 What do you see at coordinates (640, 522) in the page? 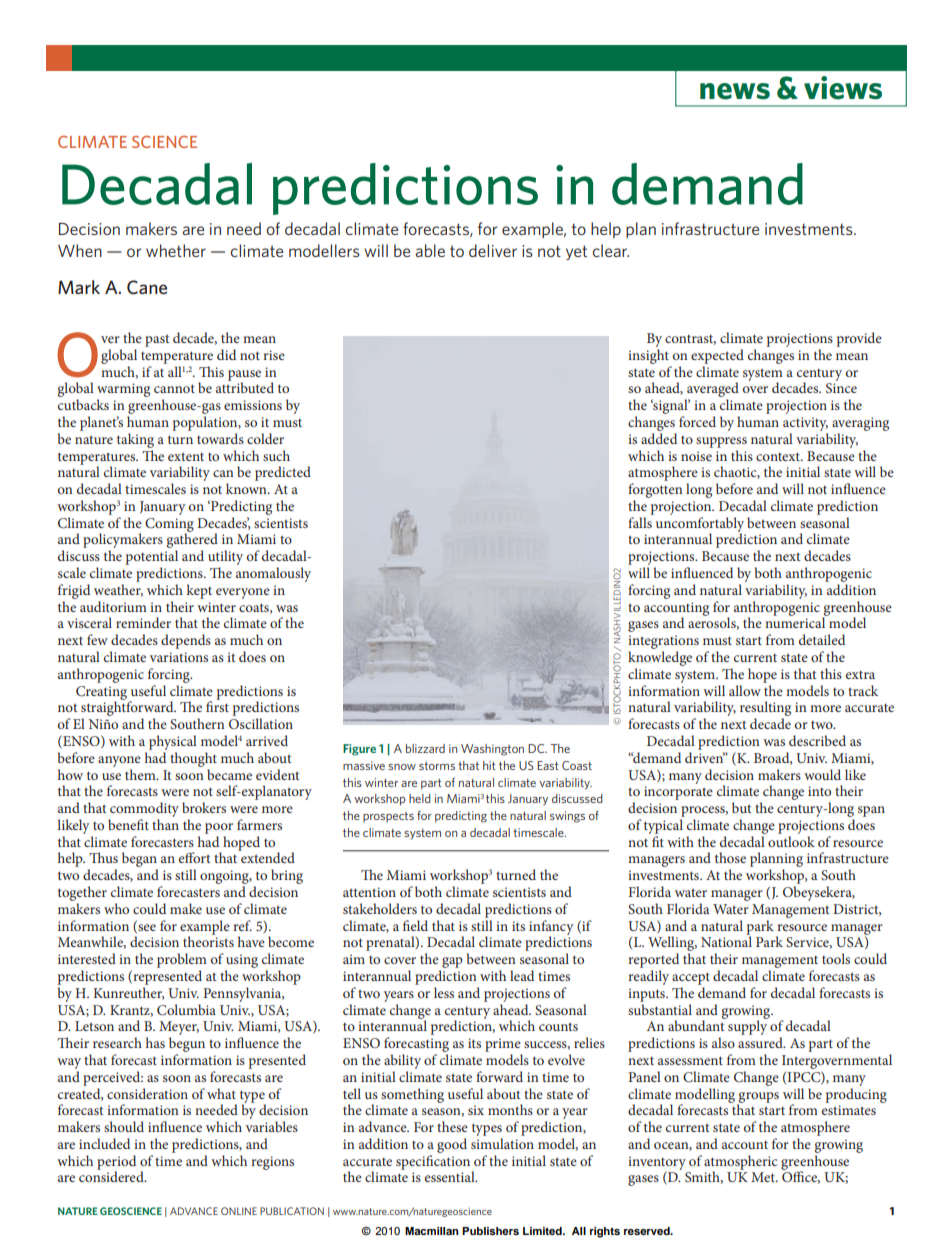
I see `falls` at bounding box center [640, 522].
